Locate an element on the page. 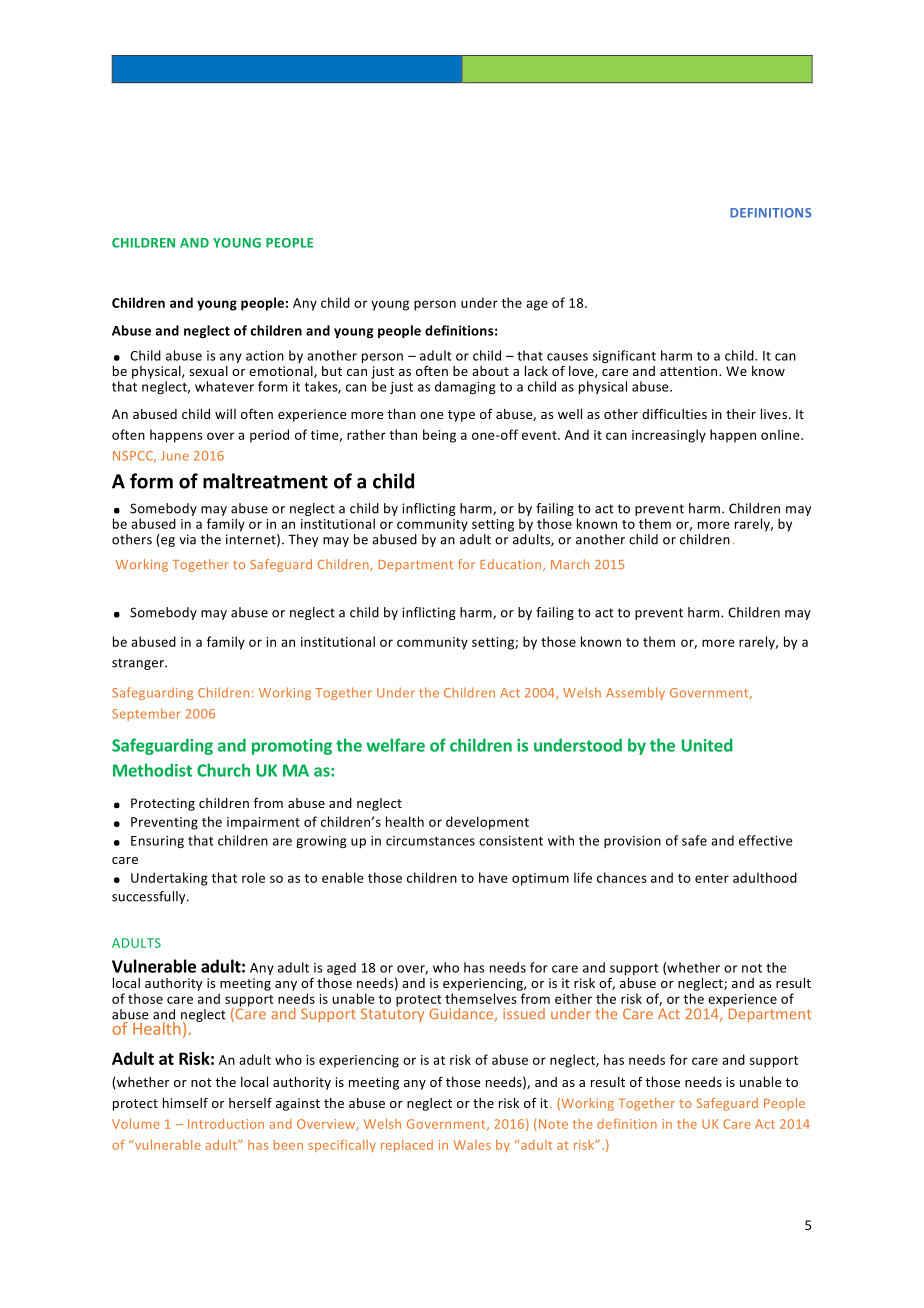 This image has height=1308, width=924. Introduction is located at coordinates (226, 1124).
